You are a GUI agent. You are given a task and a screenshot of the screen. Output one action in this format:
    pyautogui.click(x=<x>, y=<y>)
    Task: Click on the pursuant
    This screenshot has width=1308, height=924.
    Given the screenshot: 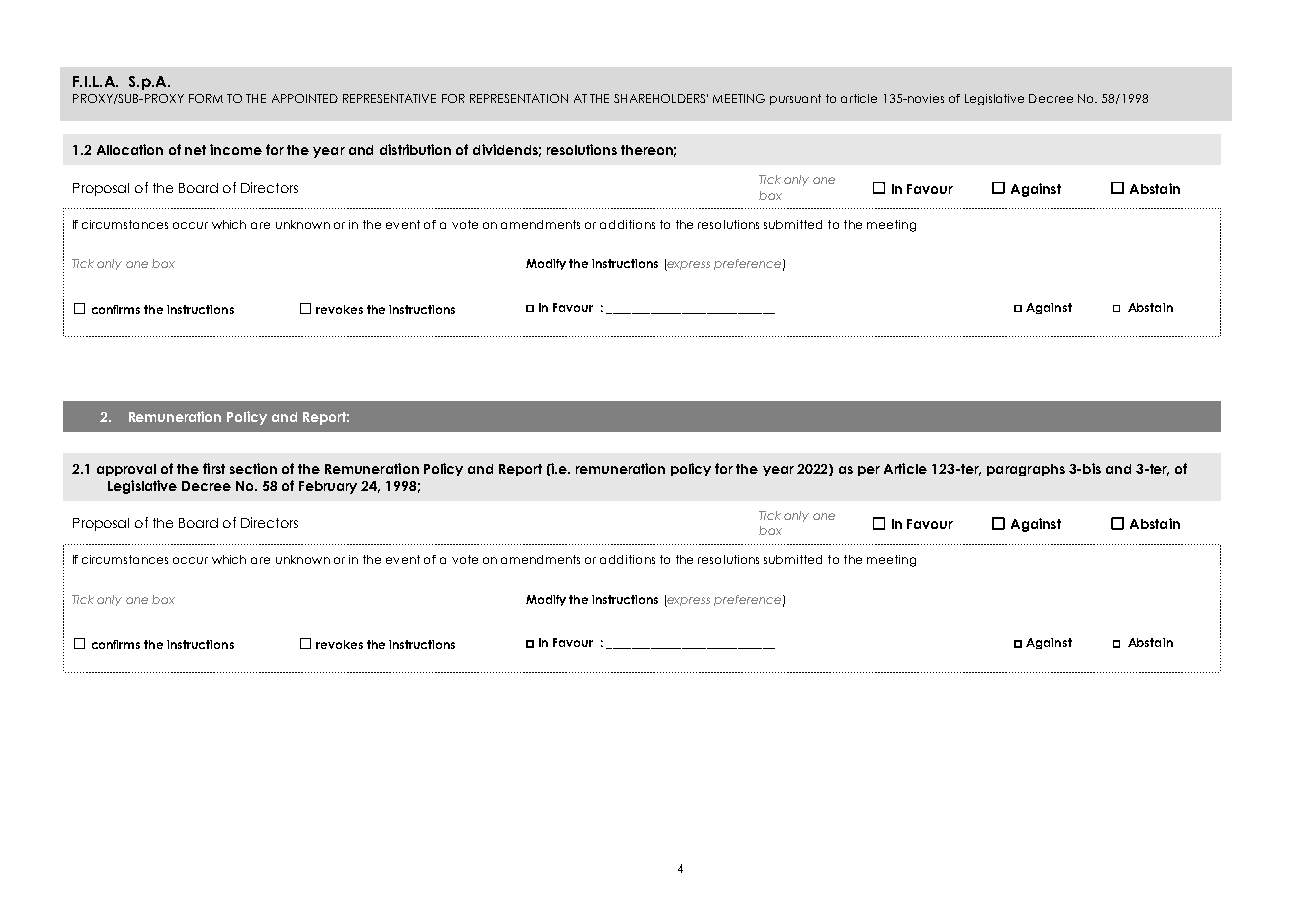 What is the action you would take?
    pyautogui.click(x=795, y=99)
